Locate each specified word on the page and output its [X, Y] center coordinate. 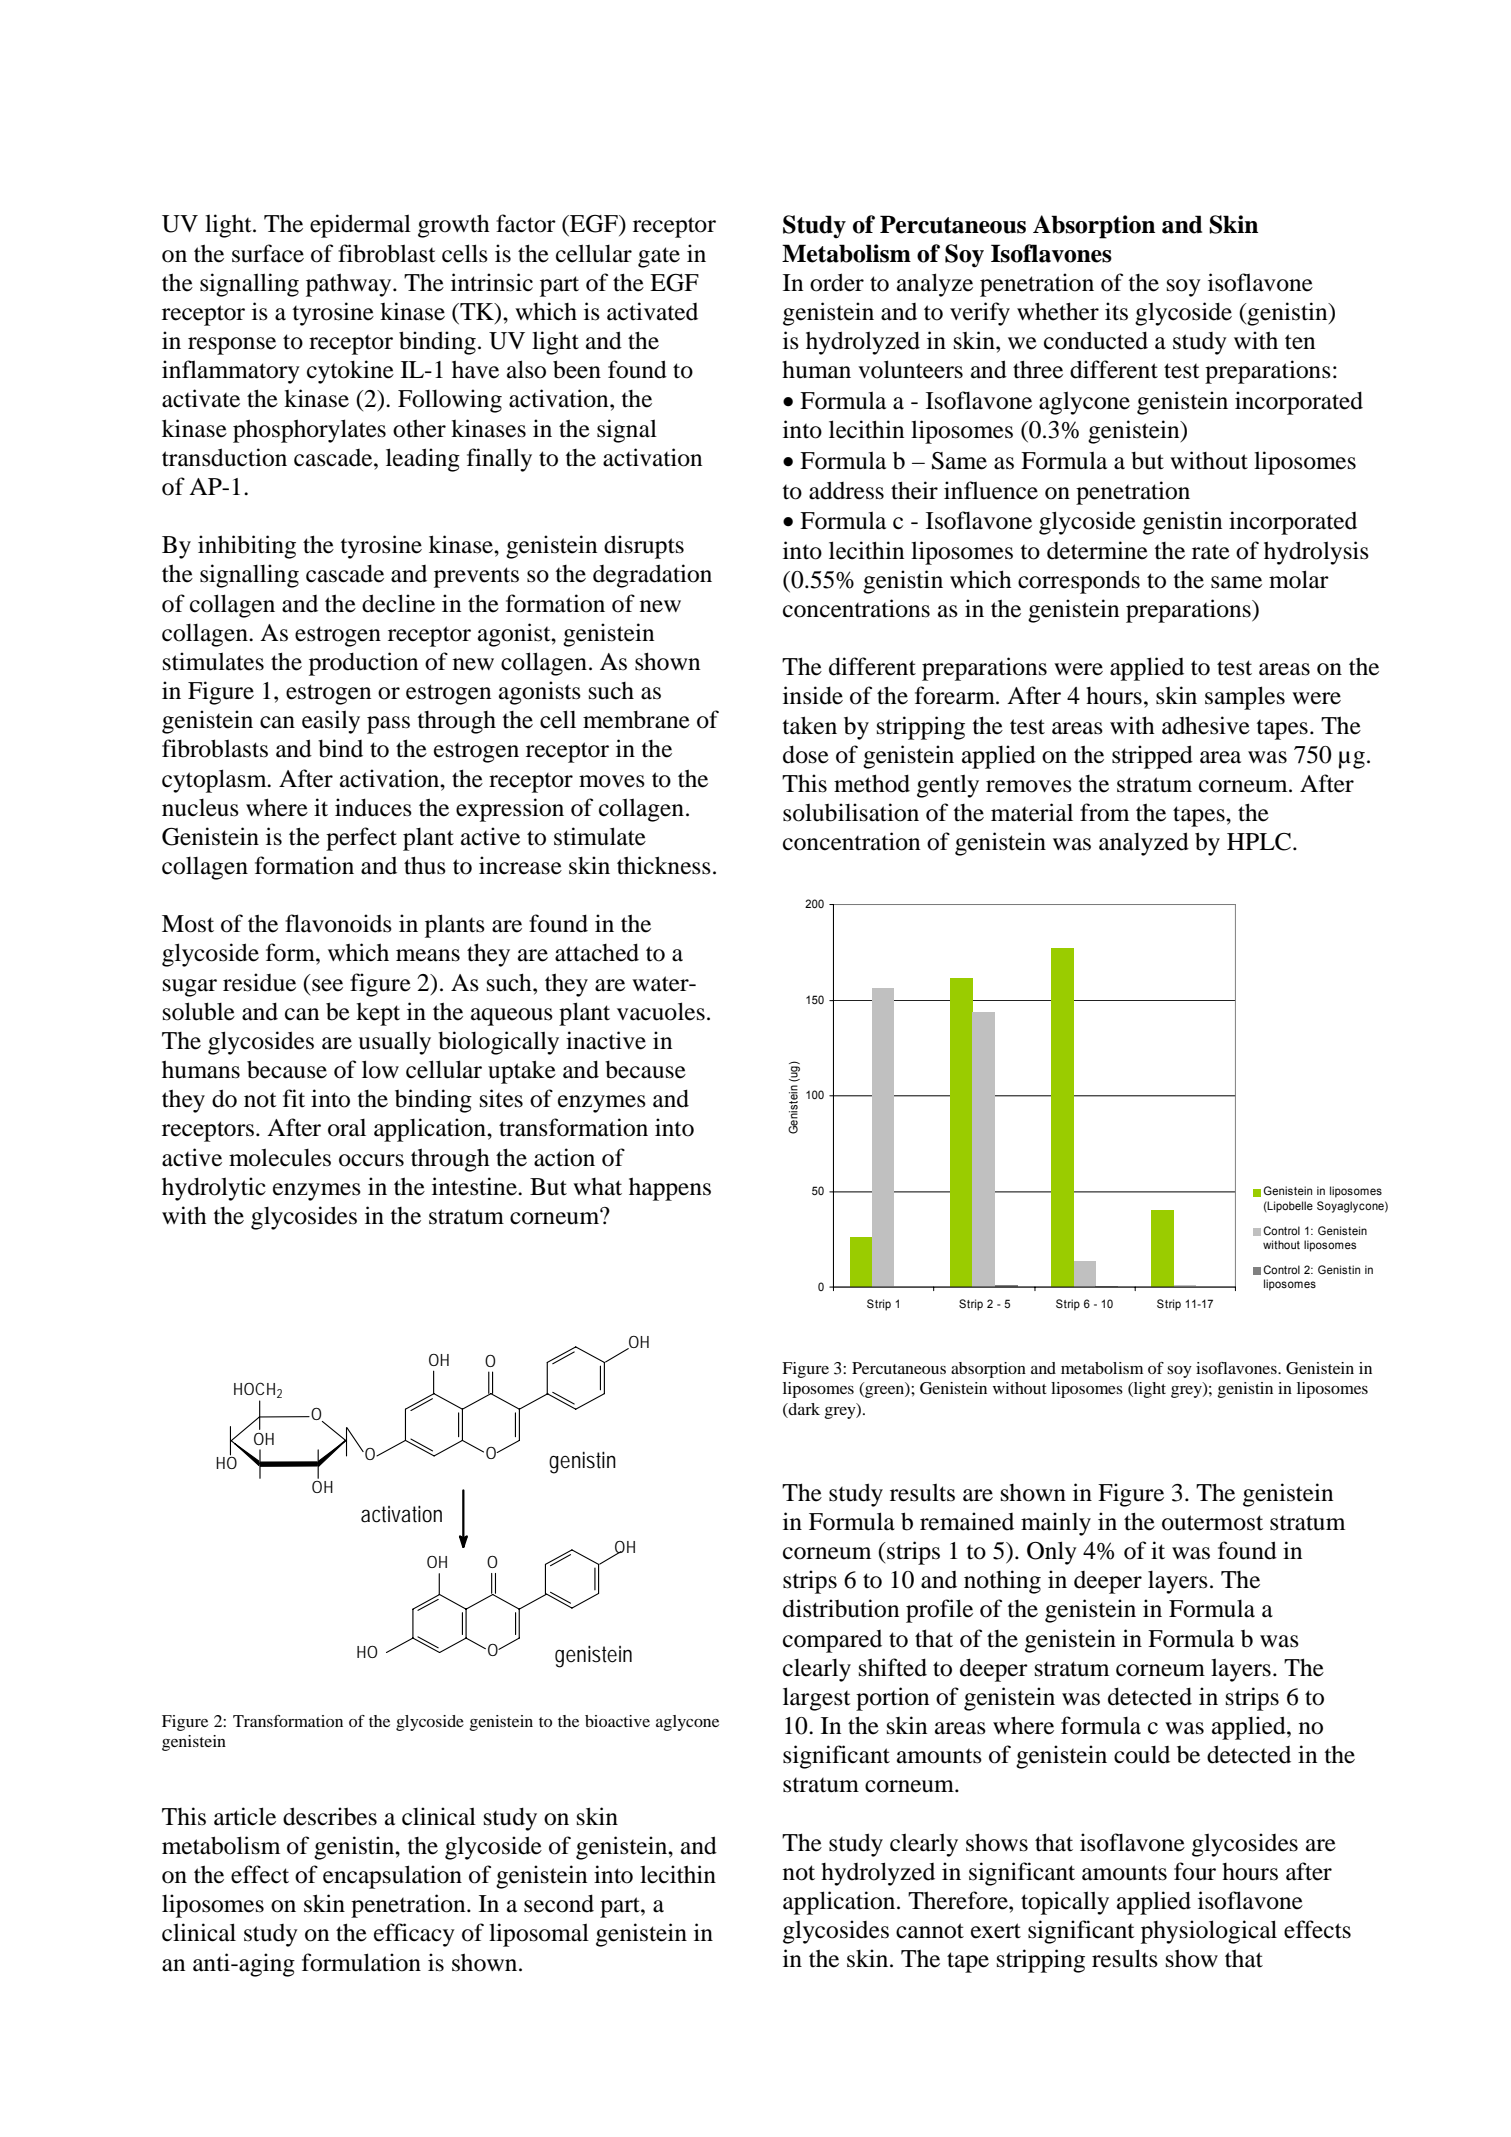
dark [803, 1409]
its [1116, 311]
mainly [1056, 1524]
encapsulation [392, 1877]
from [1104, 812]
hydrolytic [214, 1189]
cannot [930, 1931]
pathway [350, 285]
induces [373, 807]
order [837, 282]
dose [806, 754]
